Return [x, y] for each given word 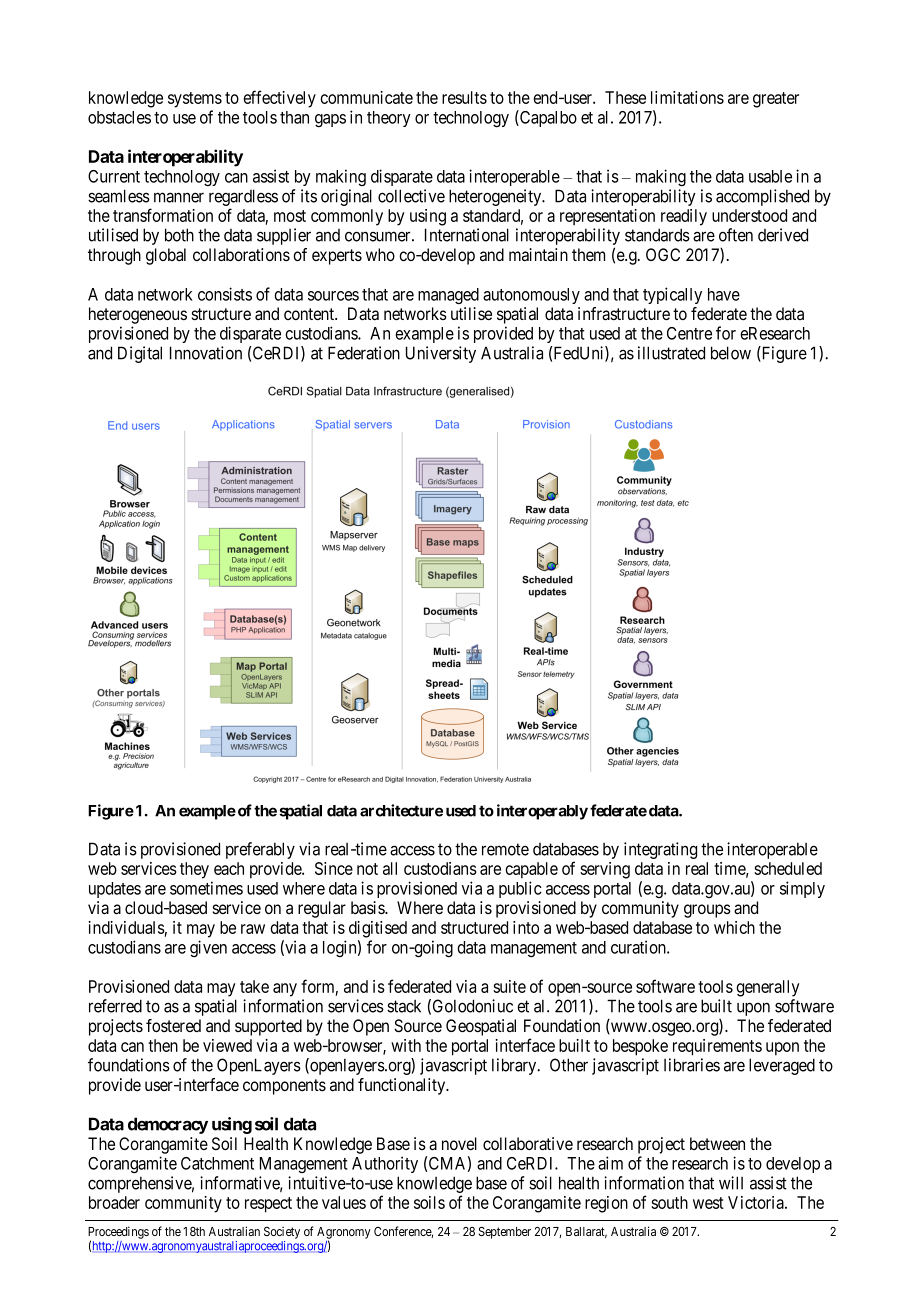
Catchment [217, 1163]
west [708, 1203]
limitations [687, 97]
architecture [401, 810]
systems [195, 100]
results [464, 97]
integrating [660, 850]
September [505, 1233]
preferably [260, 850]
